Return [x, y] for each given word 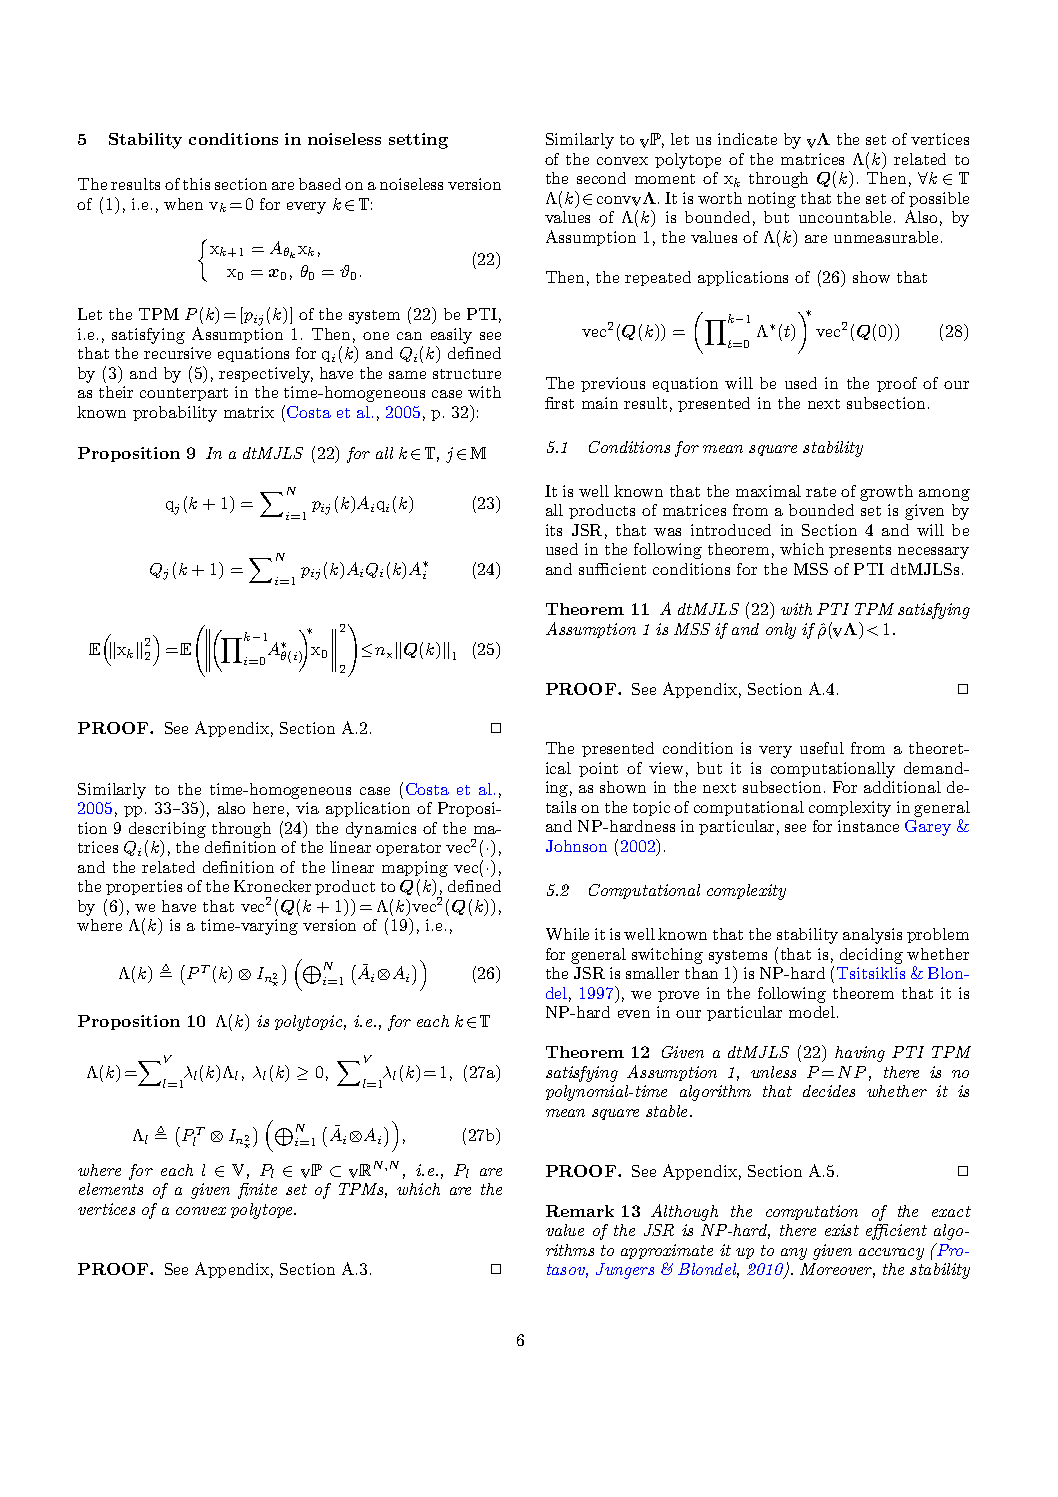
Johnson [576, 846]
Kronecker [272, 886]
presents [860, 551]
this [196, 184]
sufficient [612, 569]
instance [868, 826]
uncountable [845, 217]
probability [175, 414]
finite [257, 1191]
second [601, 178]
